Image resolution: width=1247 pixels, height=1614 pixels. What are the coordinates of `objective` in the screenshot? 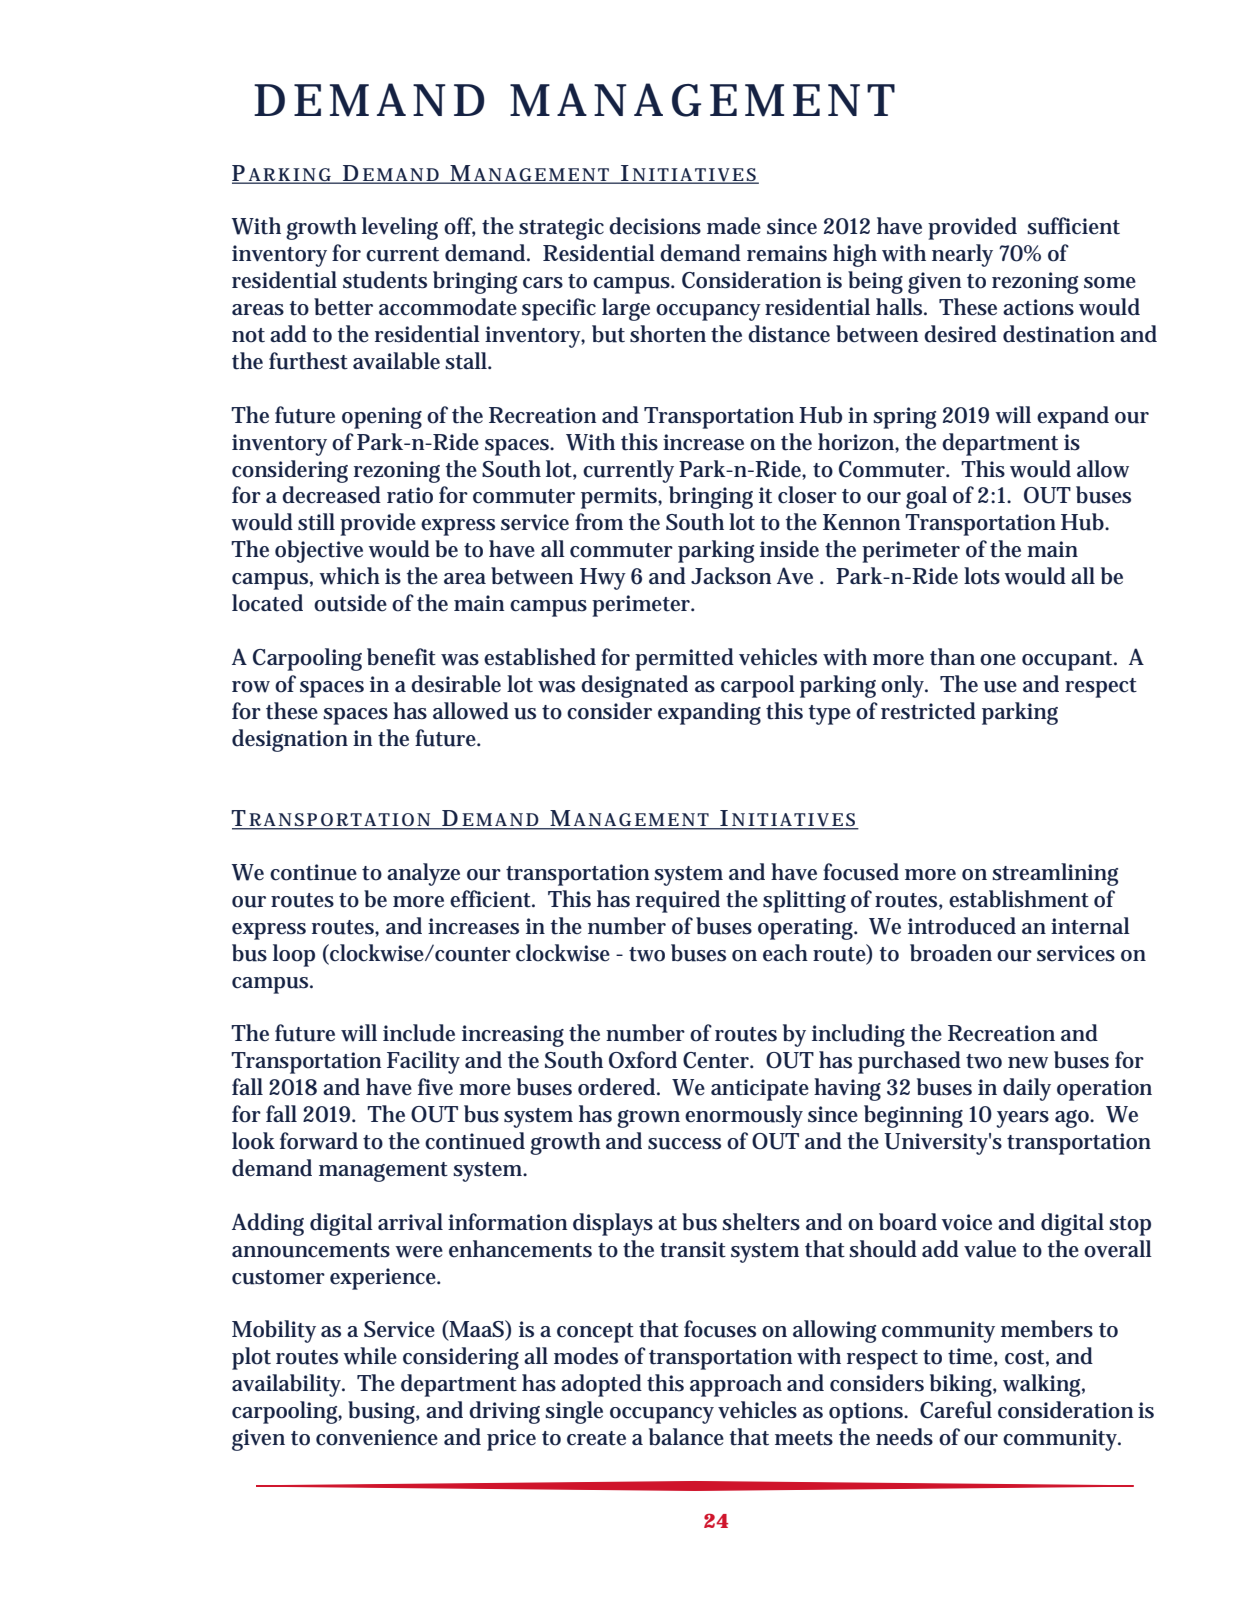 It's located at (319, 551).
